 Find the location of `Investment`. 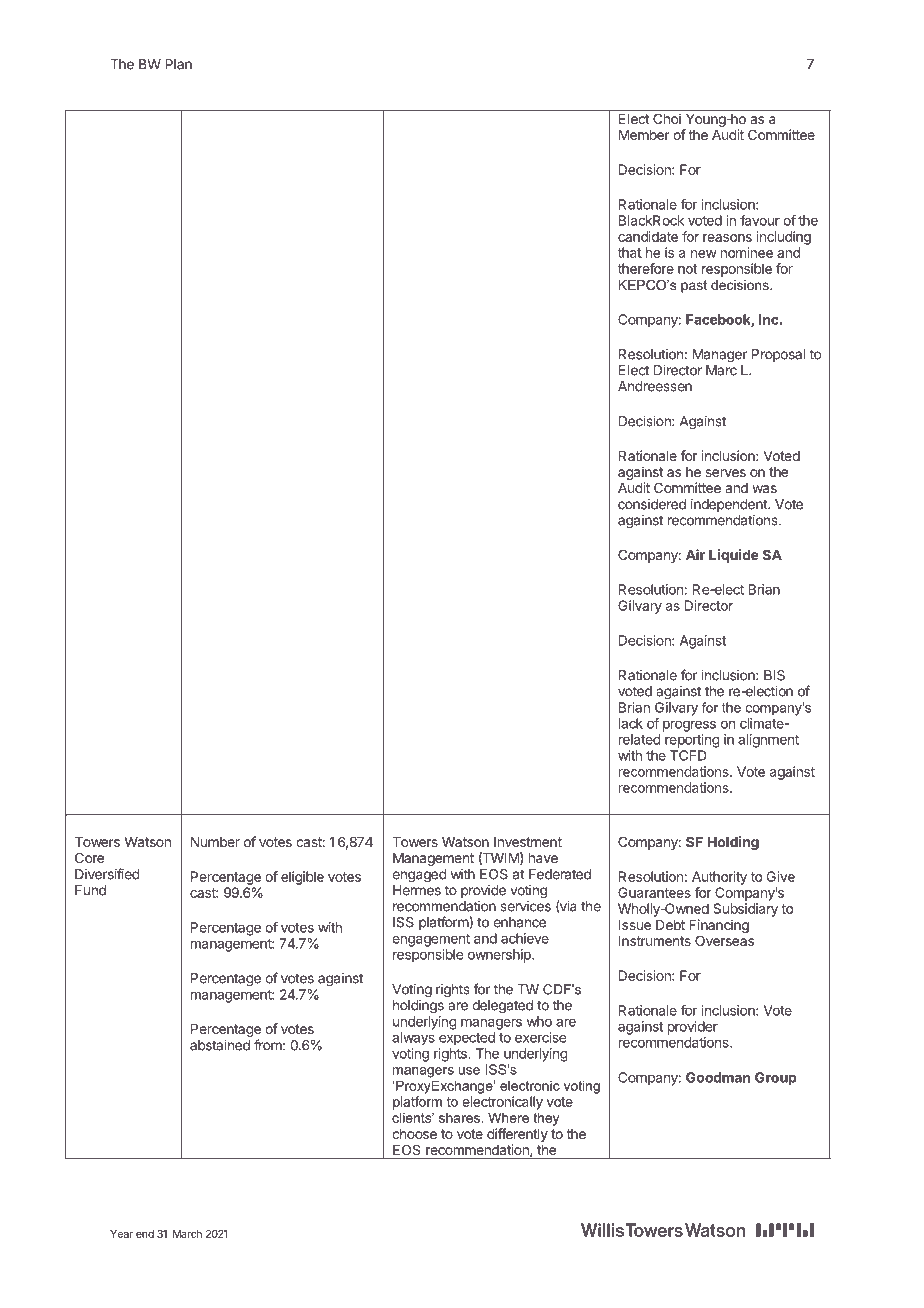

Investment is located at coordinates (528, 842).
